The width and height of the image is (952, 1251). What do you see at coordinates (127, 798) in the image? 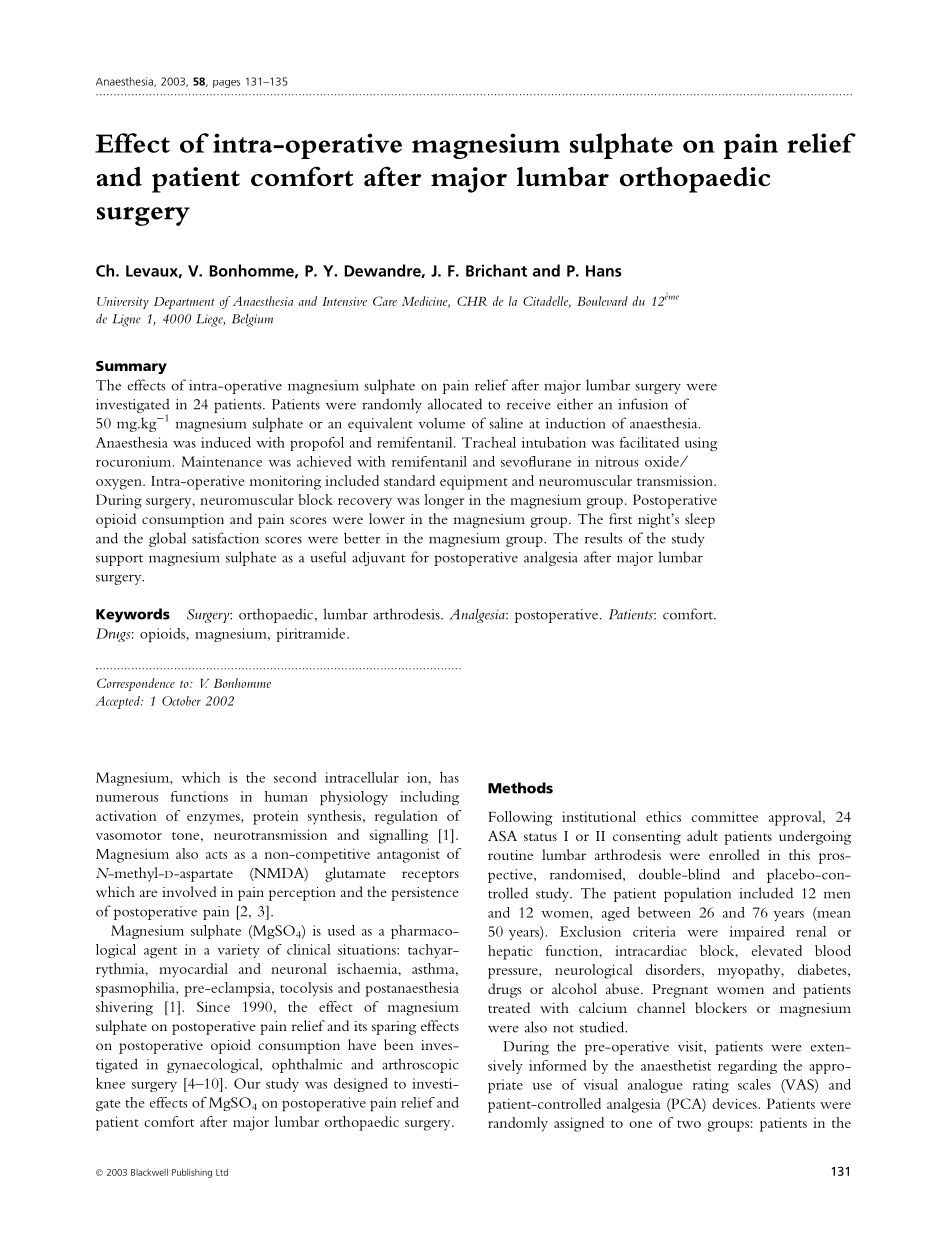
I see `numerous` at bounding box center [127, 798].
